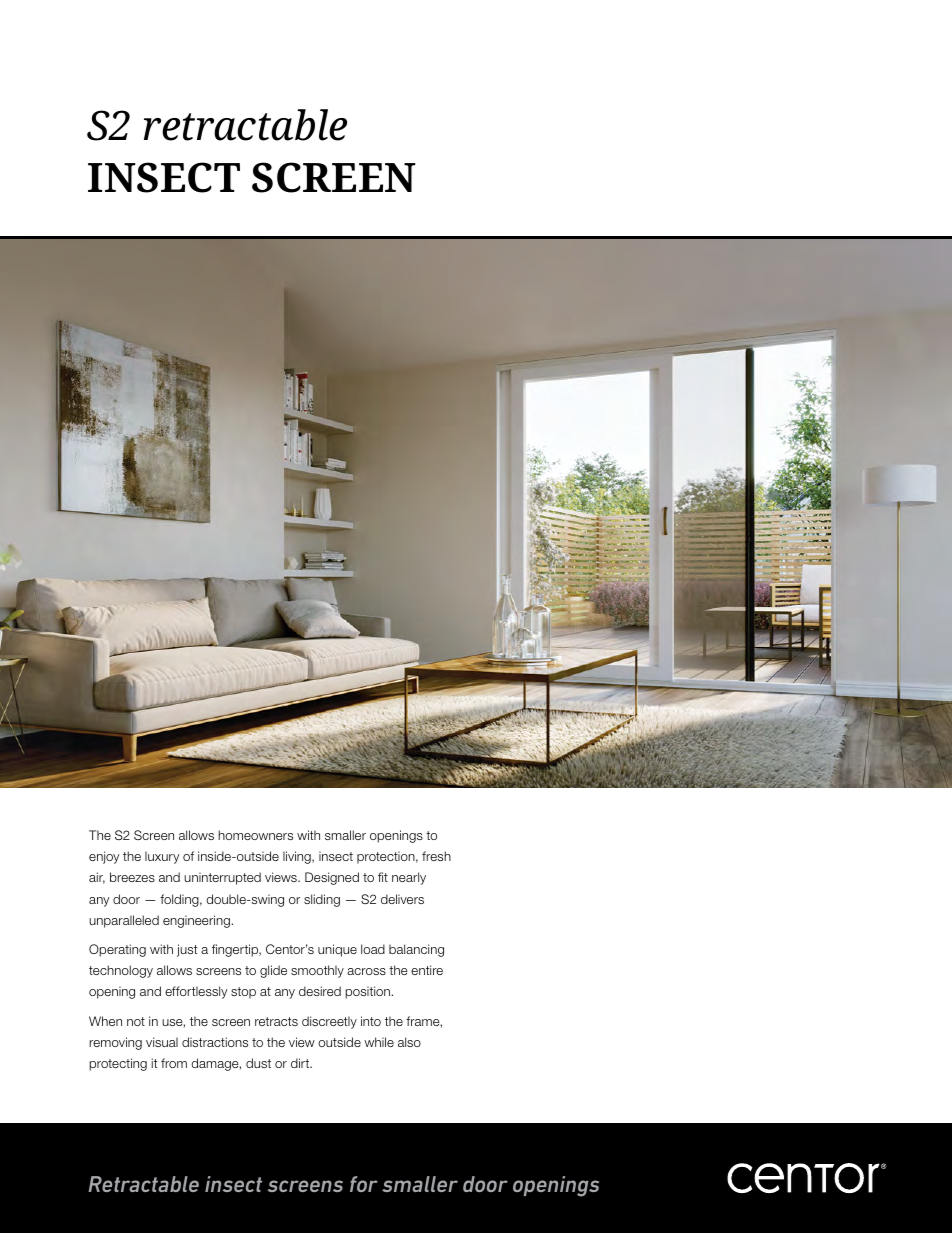  Describe the element at coordinates (118, 1064) in the screenshot. I see `protecting` at that location.
